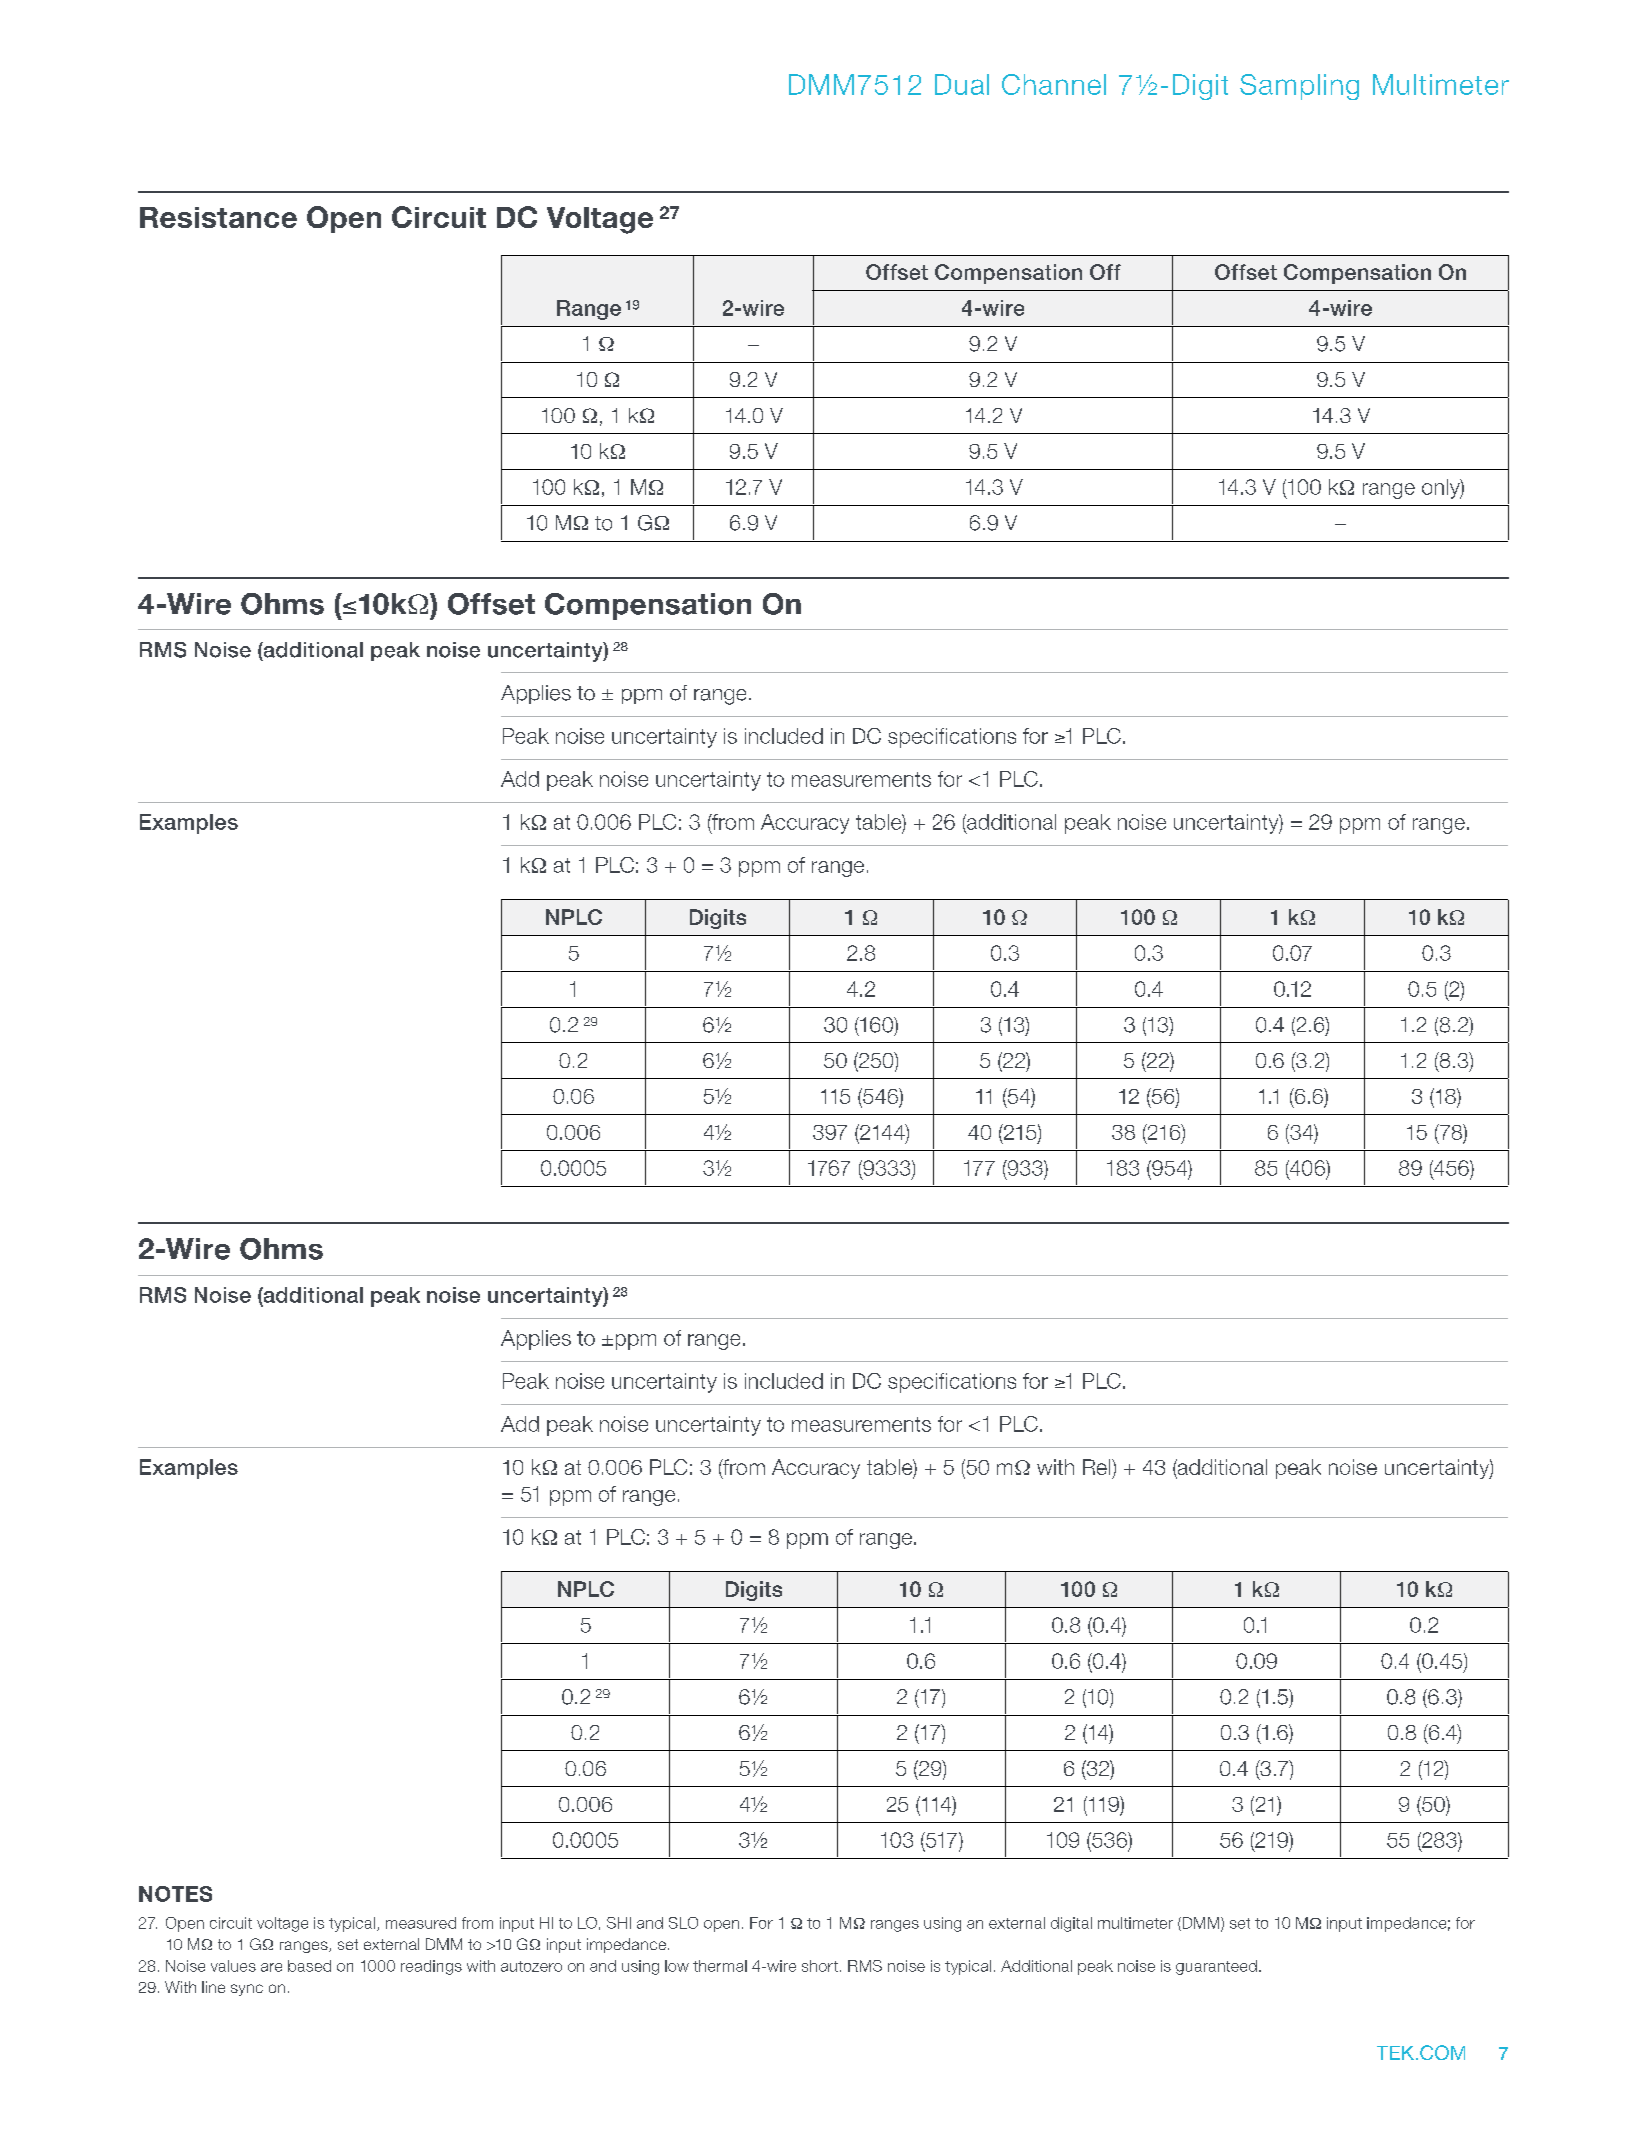  Describe the element at coordinates (271, 1967) in the screenshot. I see `are` at that location.
